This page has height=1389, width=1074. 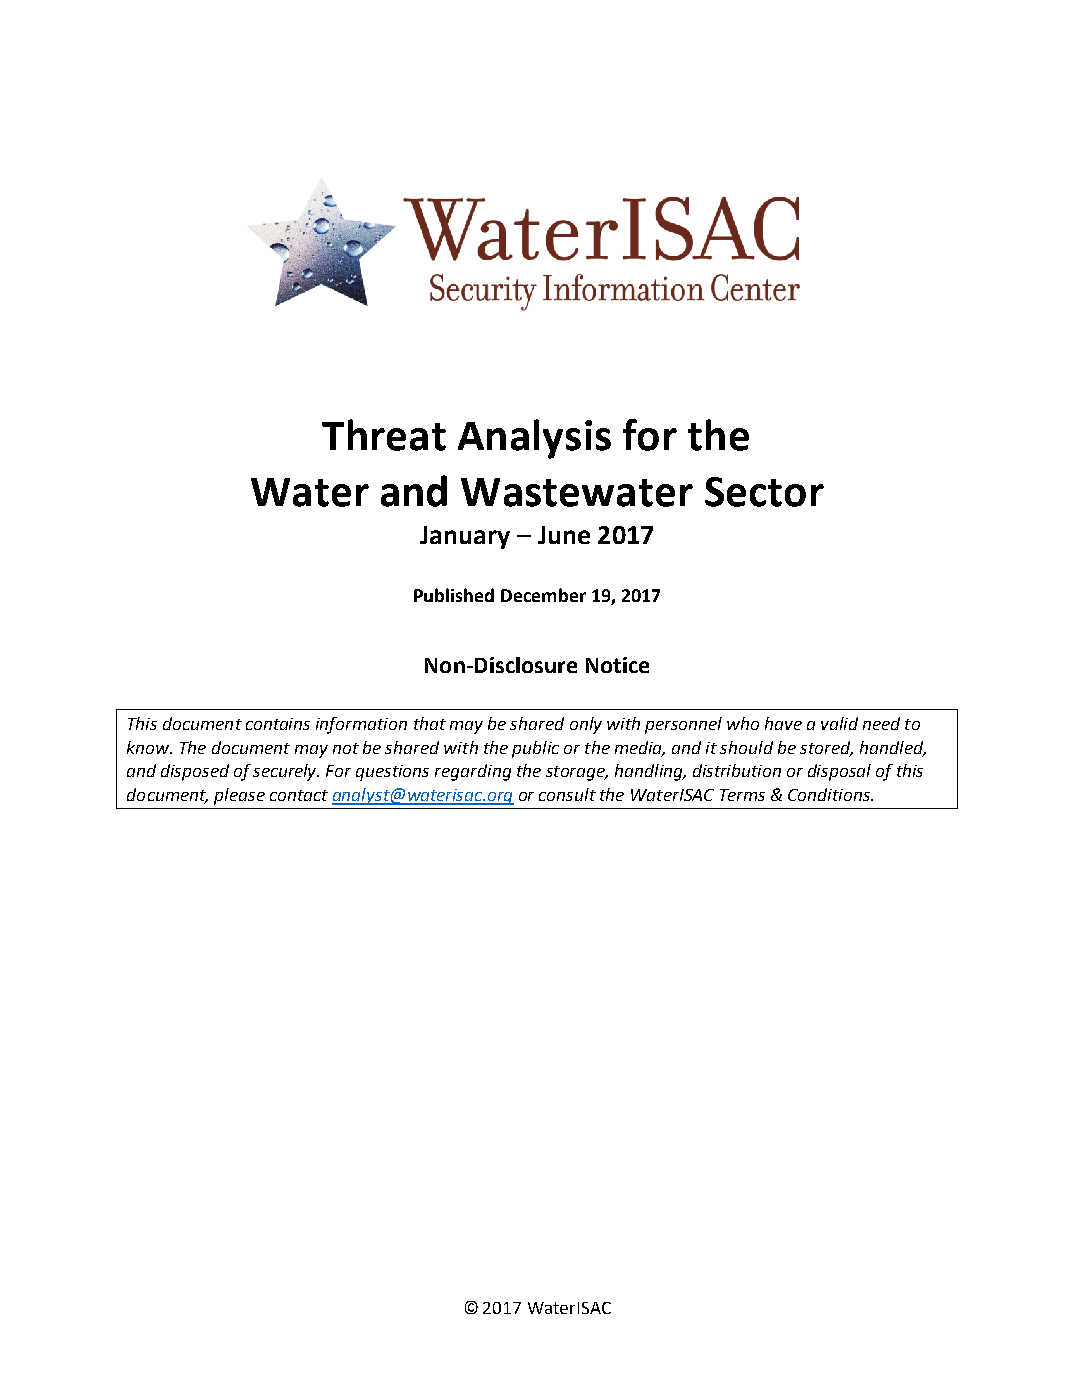 I want to click on please, so click(x=239, y=796).
